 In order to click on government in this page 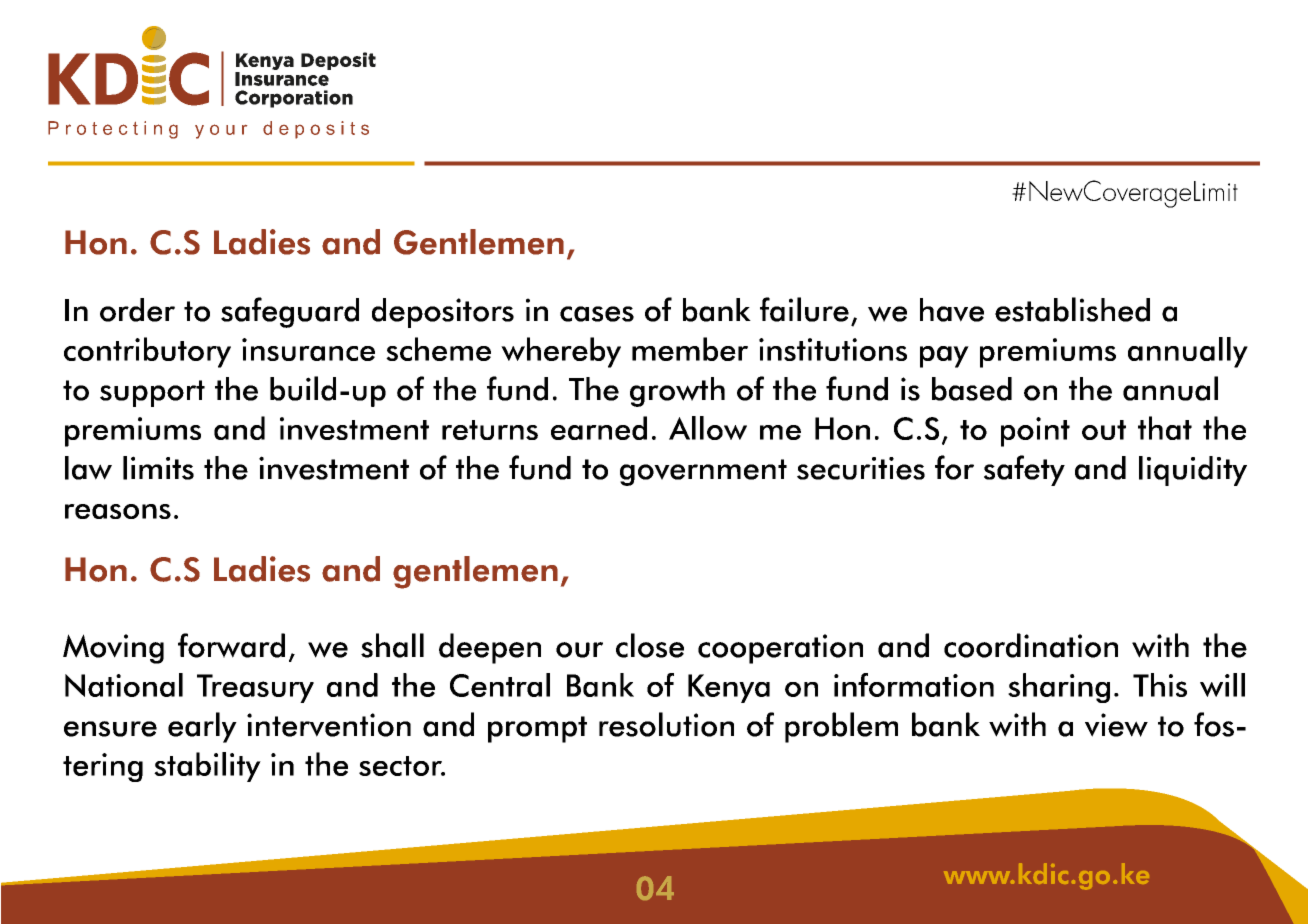, I will do `click(703, 472)`.
